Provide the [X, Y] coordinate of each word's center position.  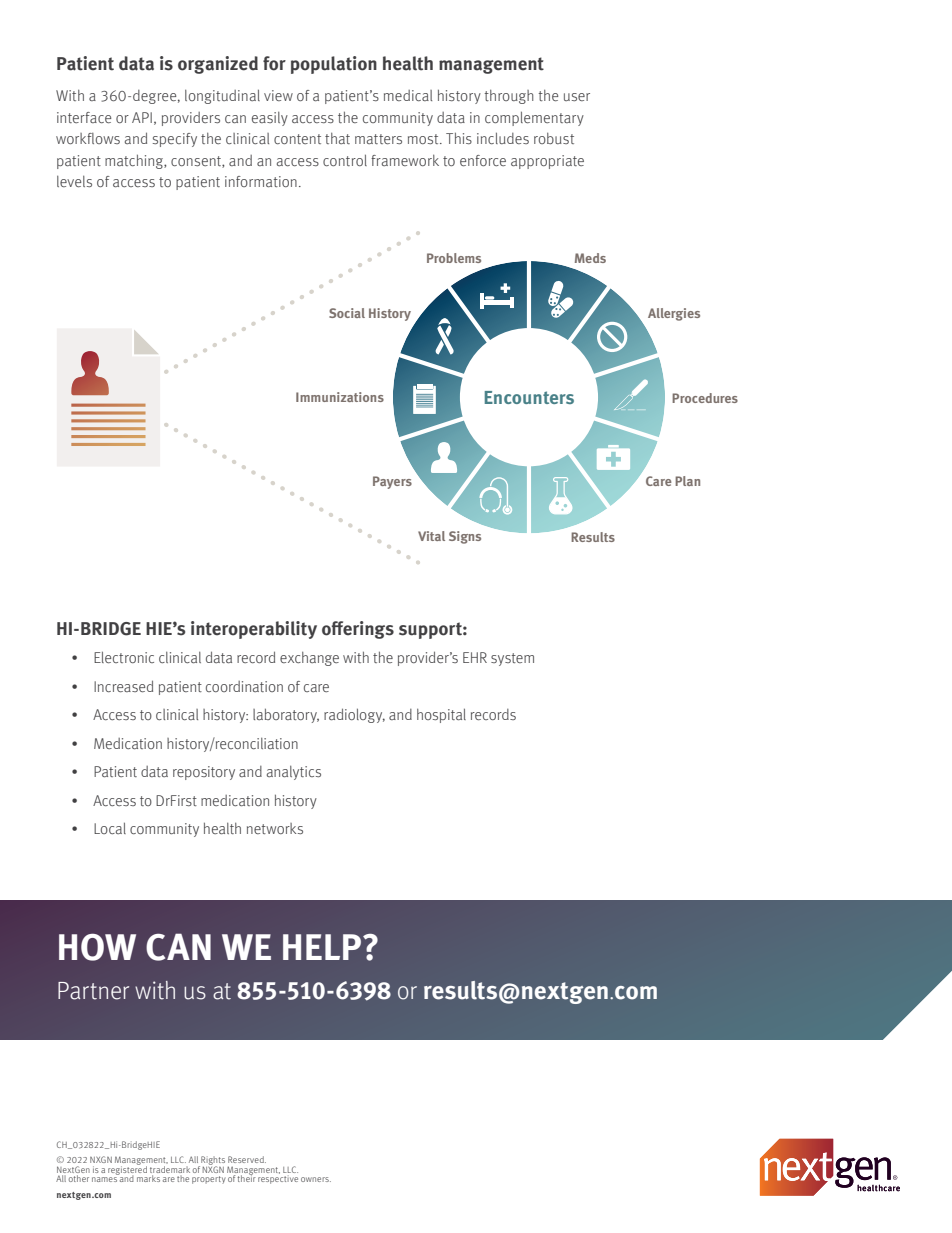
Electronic [124, 657]
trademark [170, 1168]
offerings [358, 630]
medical [408, 95]
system [512, 659]
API [142, 117]
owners [316, 1179]
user [577, 97]
